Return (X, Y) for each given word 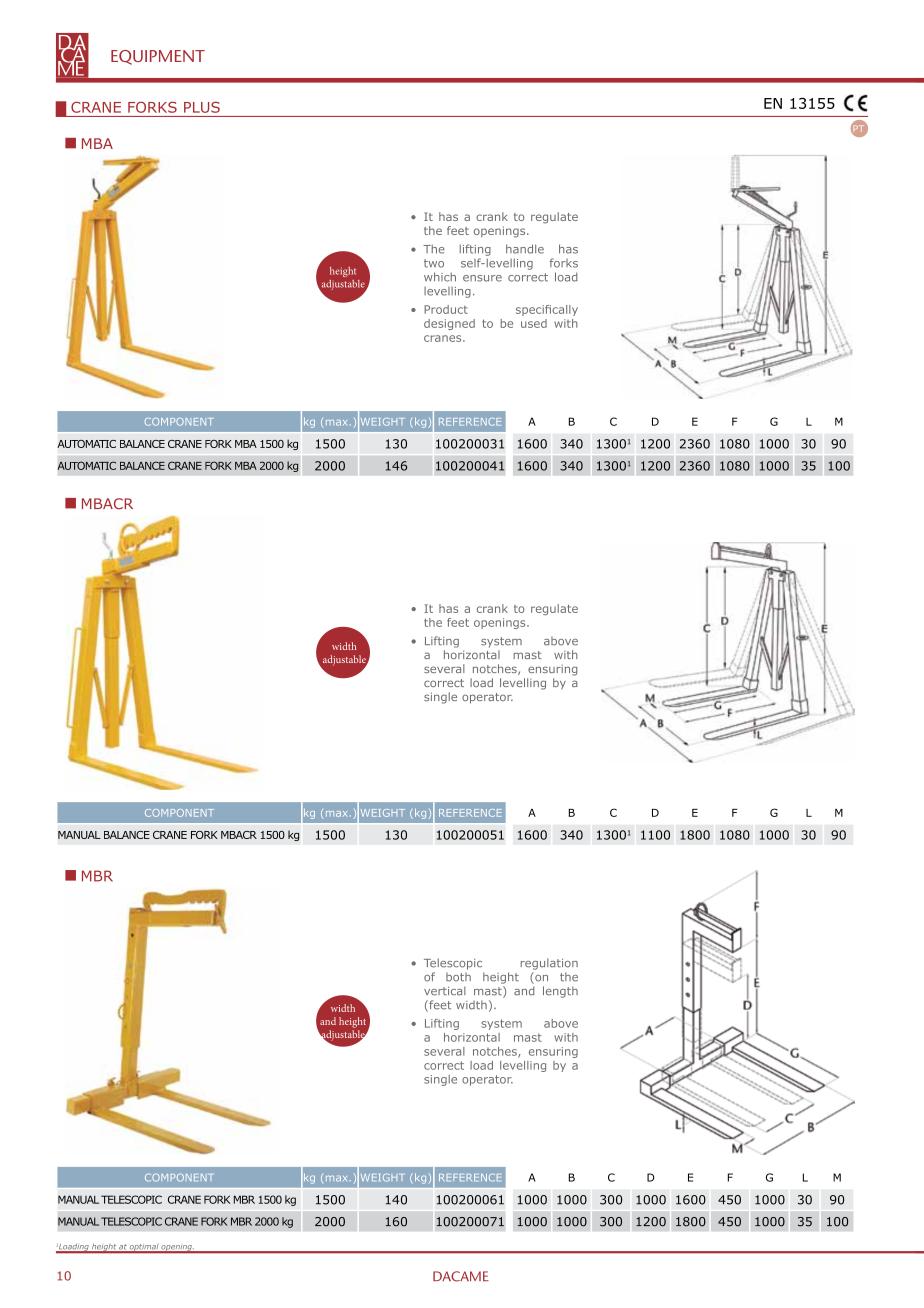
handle (525, 249)
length (560, 992)
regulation (549, 964)
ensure (482, 278)
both (458, 977)
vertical (445, 991)
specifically (547, 310)
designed (449, 324)
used (534, 323)
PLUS (202, 107)
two (434, 263)
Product (446, 309)
